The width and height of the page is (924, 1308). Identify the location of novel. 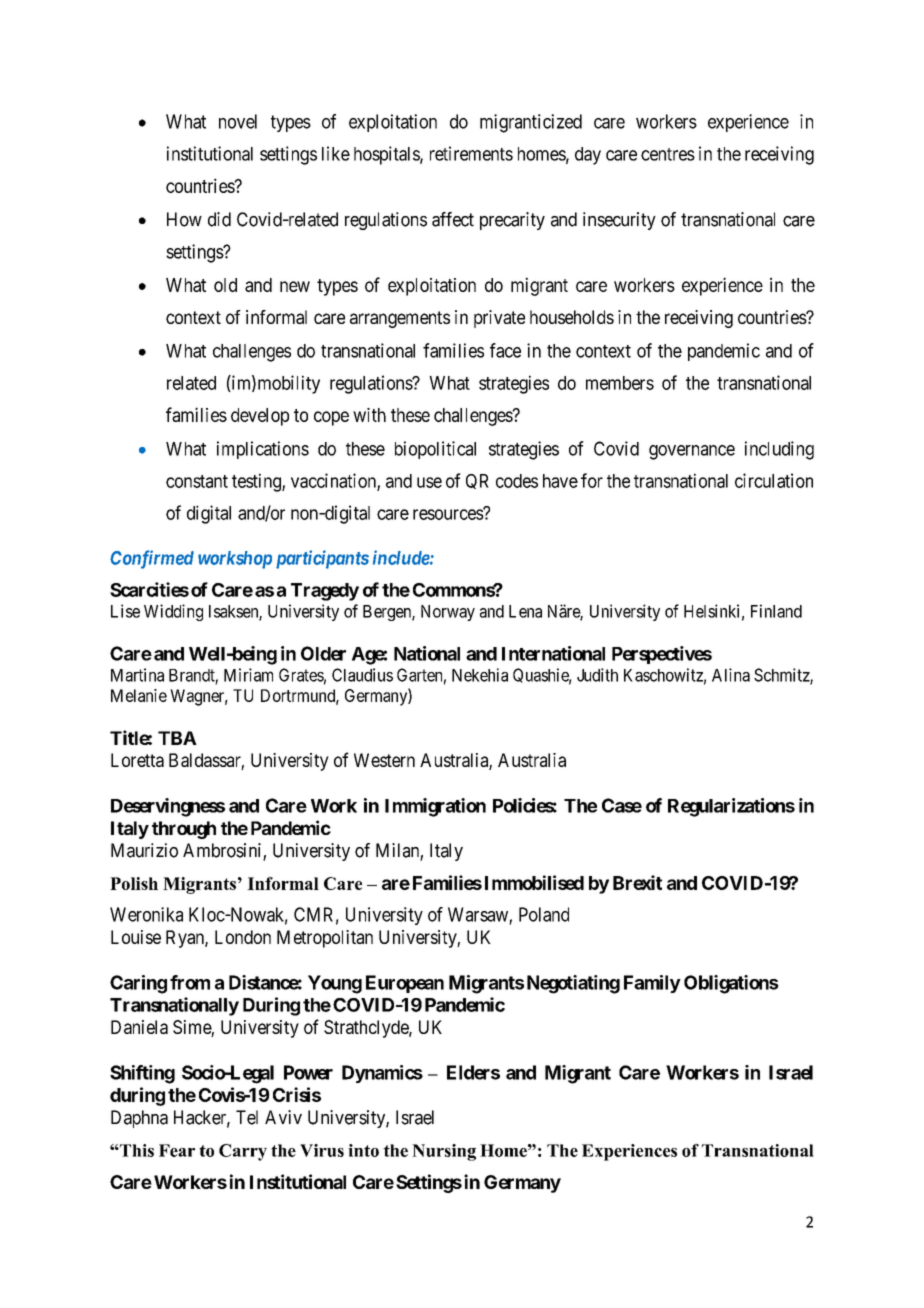
(238, 121).
